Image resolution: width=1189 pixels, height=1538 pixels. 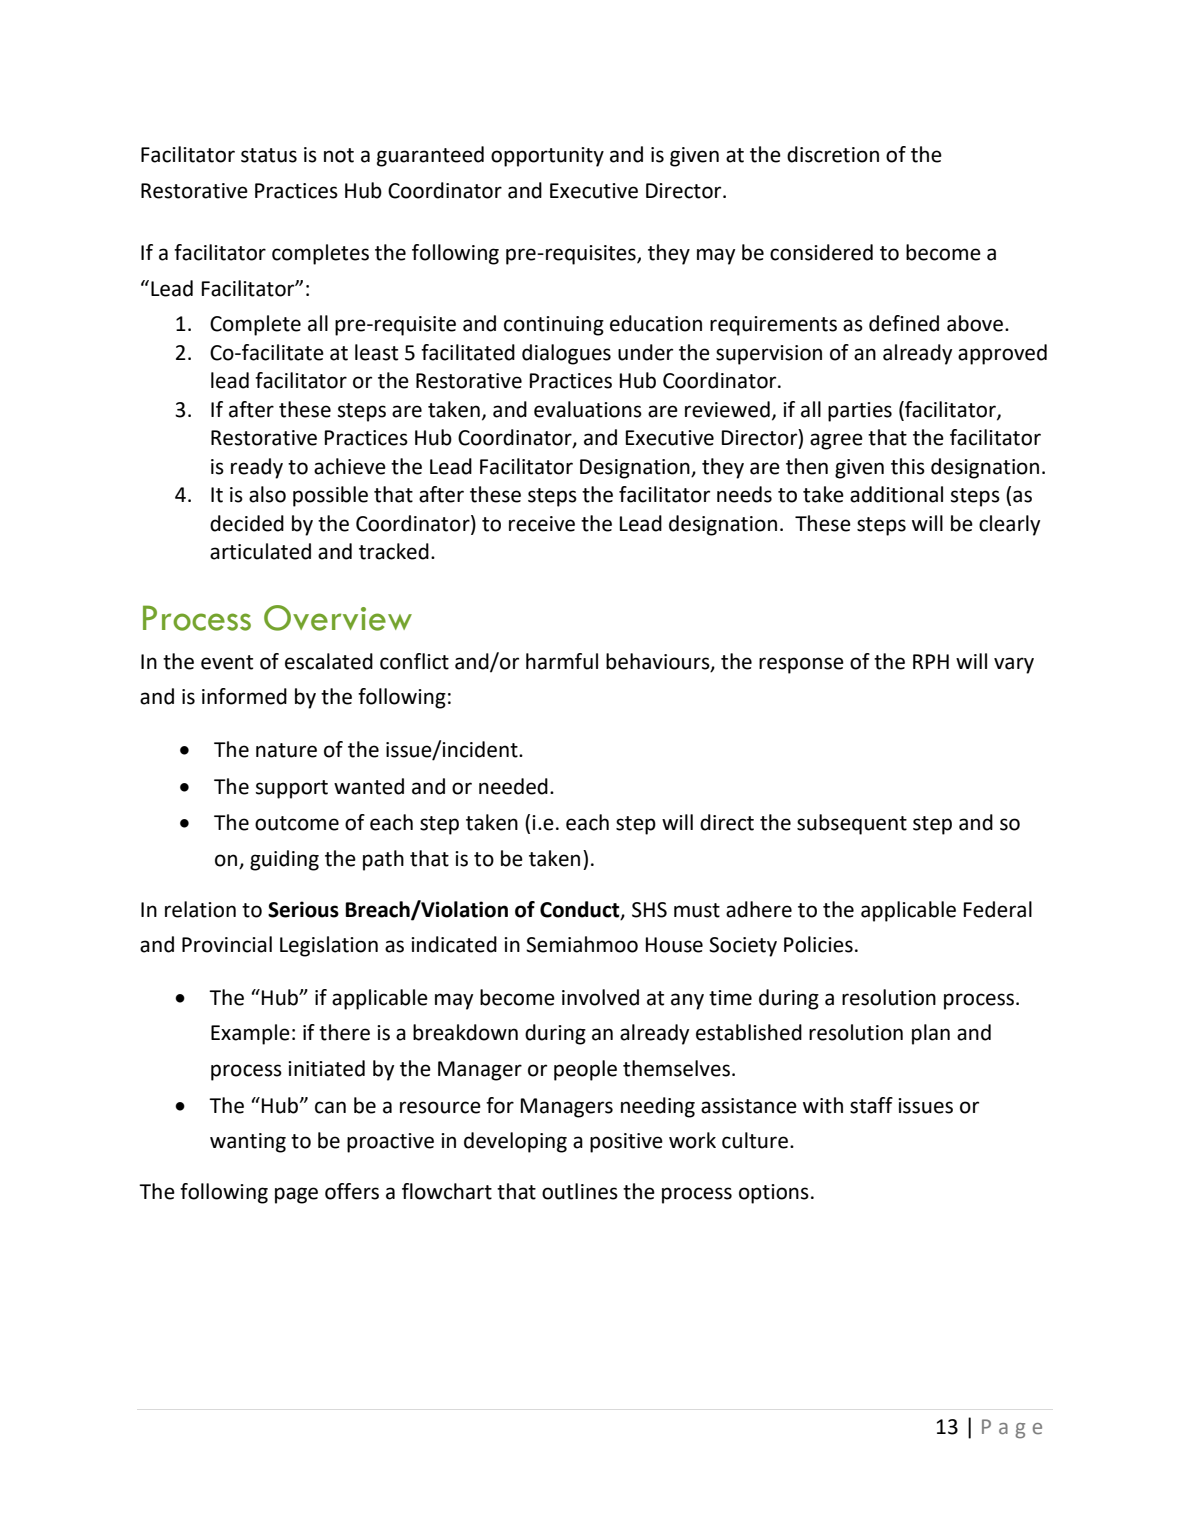 I want to click on status, so click(x=269, y=155).
